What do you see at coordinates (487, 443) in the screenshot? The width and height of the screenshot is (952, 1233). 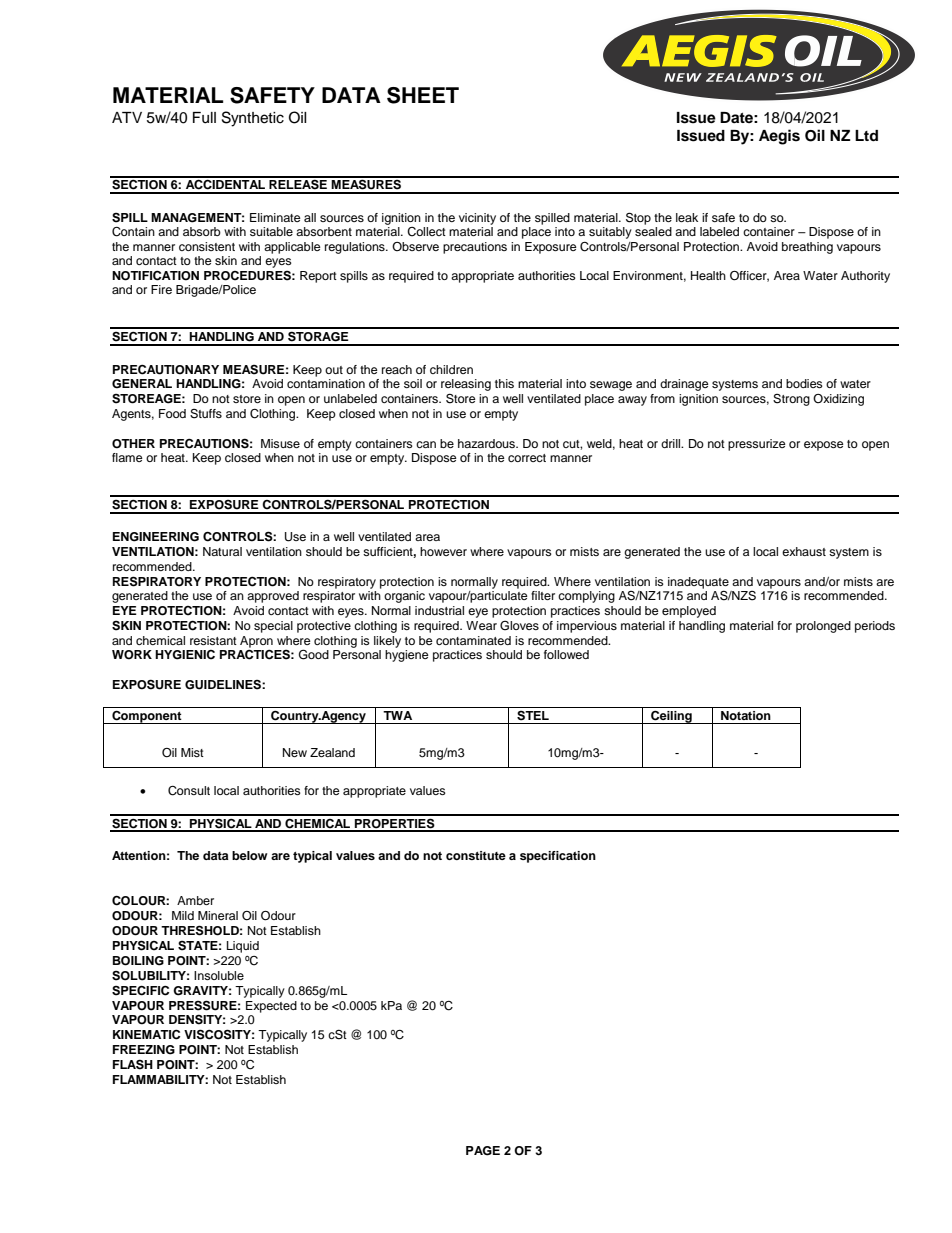 I see `hazardous` at bounding box center [487, 443].
